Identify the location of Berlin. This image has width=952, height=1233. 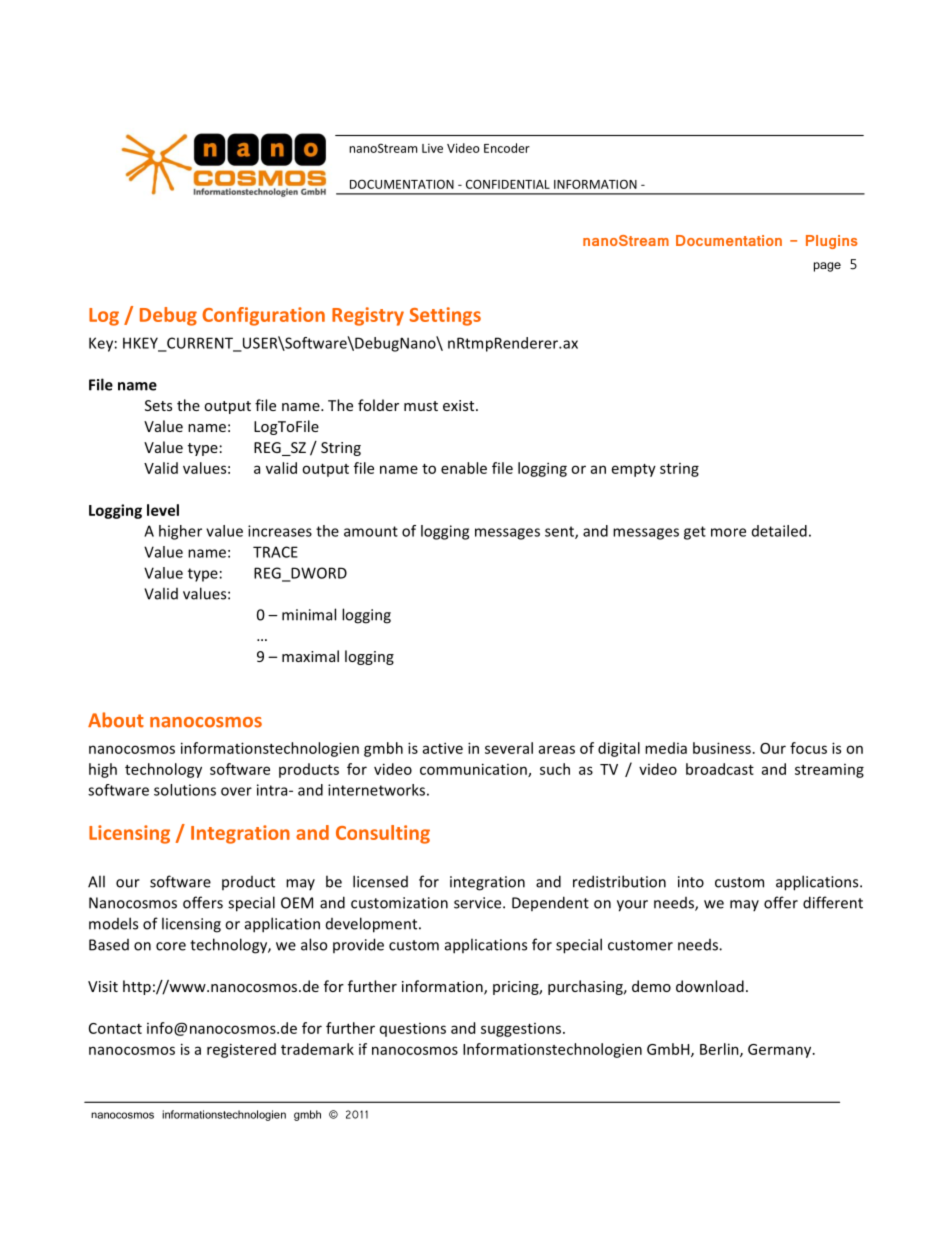
(720, 1050).
